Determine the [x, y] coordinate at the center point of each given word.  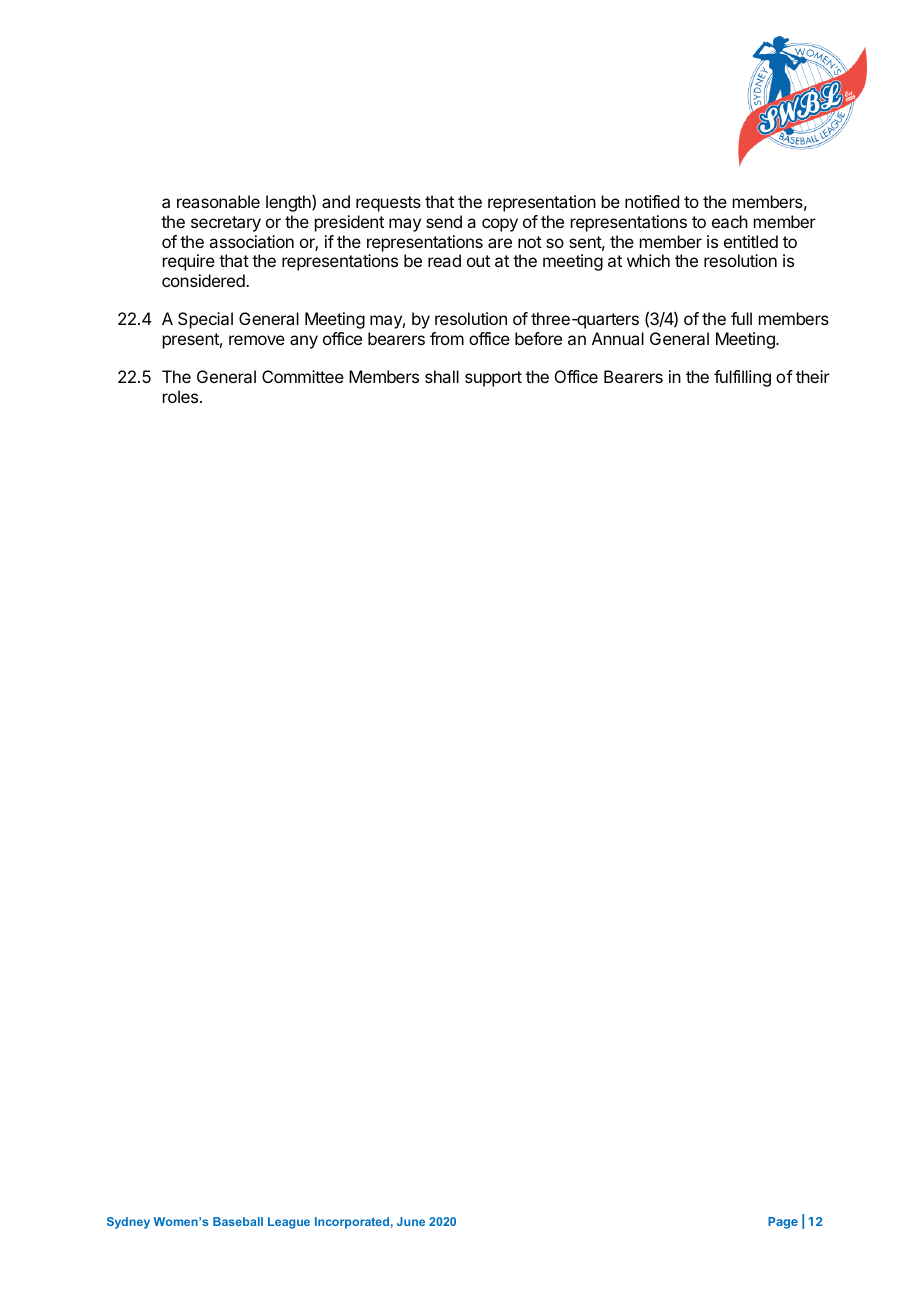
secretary [226, 224]
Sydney [128, 1223]
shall [442, 376]
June [411, 1221]
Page [783, 1223]
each [730, 221]
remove [257, 340]
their [813, 376]
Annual [618, 338]
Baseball [238, 1221]
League [289, 1223]
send [444, 221]
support [493, 379]
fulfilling [742, 378]
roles [182, 396]
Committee [303, 376]
